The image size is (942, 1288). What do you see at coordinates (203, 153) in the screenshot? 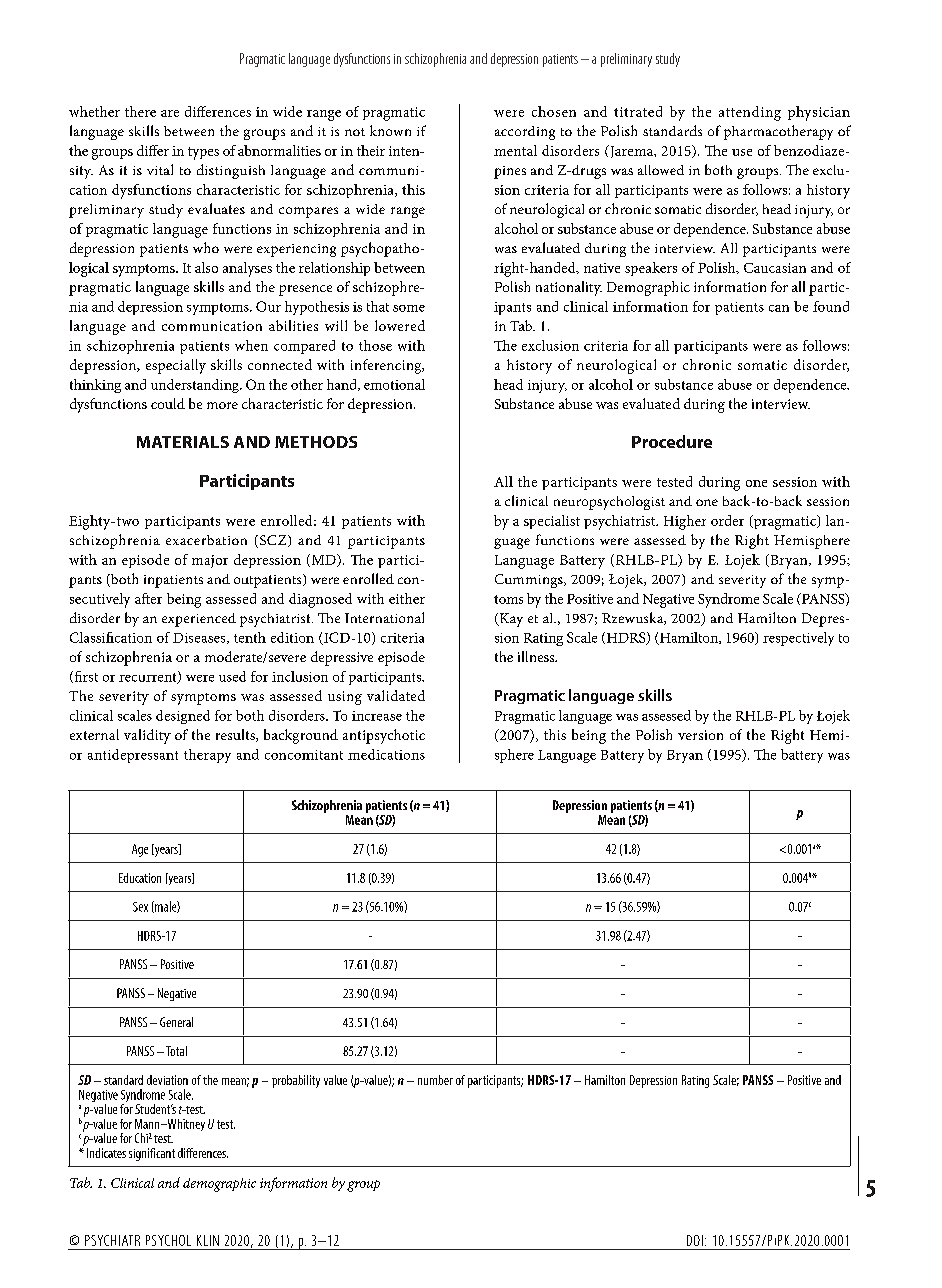
I see `types` at bounding box center [203, 153].
